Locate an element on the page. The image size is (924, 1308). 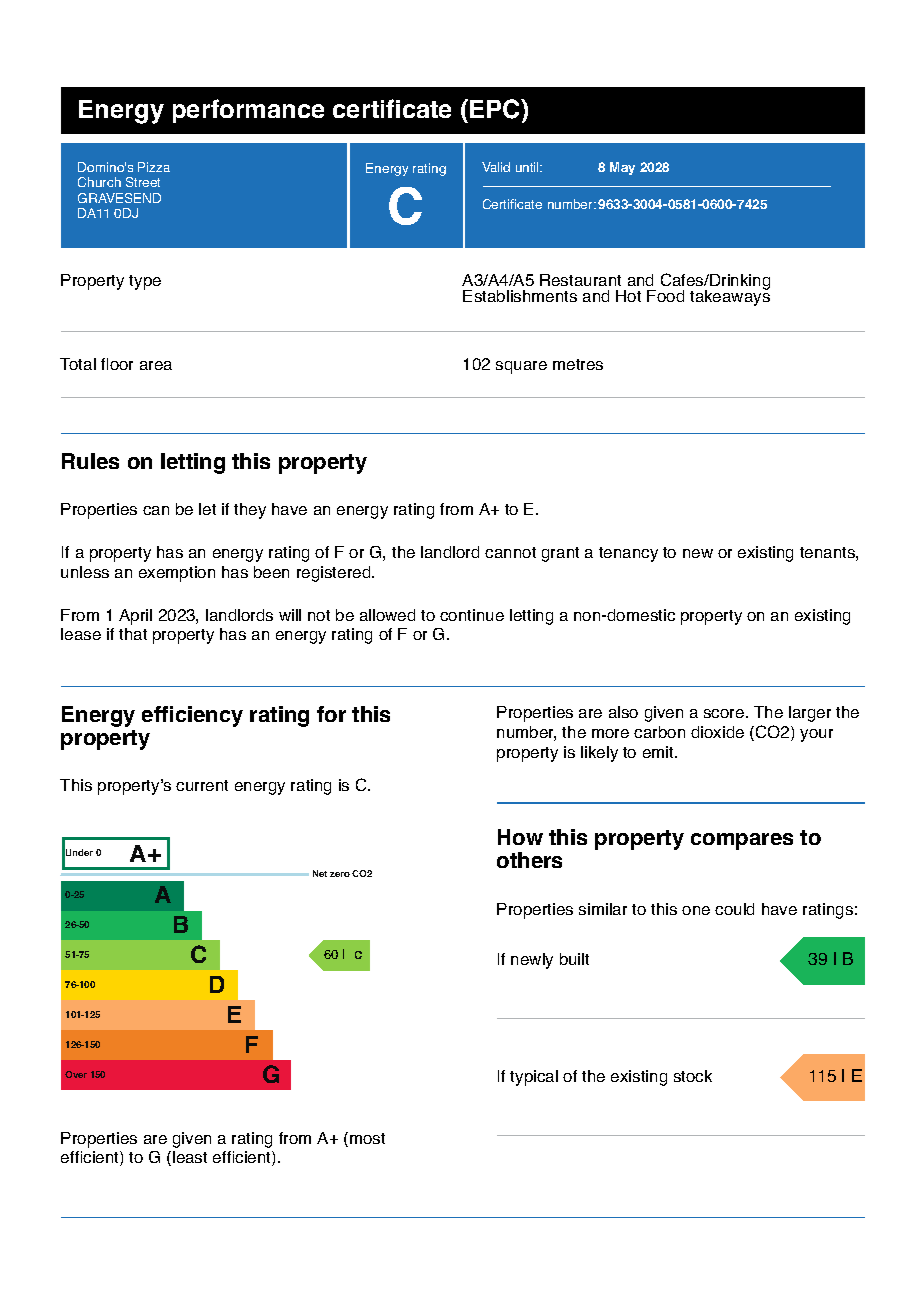
Pizza is located at coordinates (154, 167).
